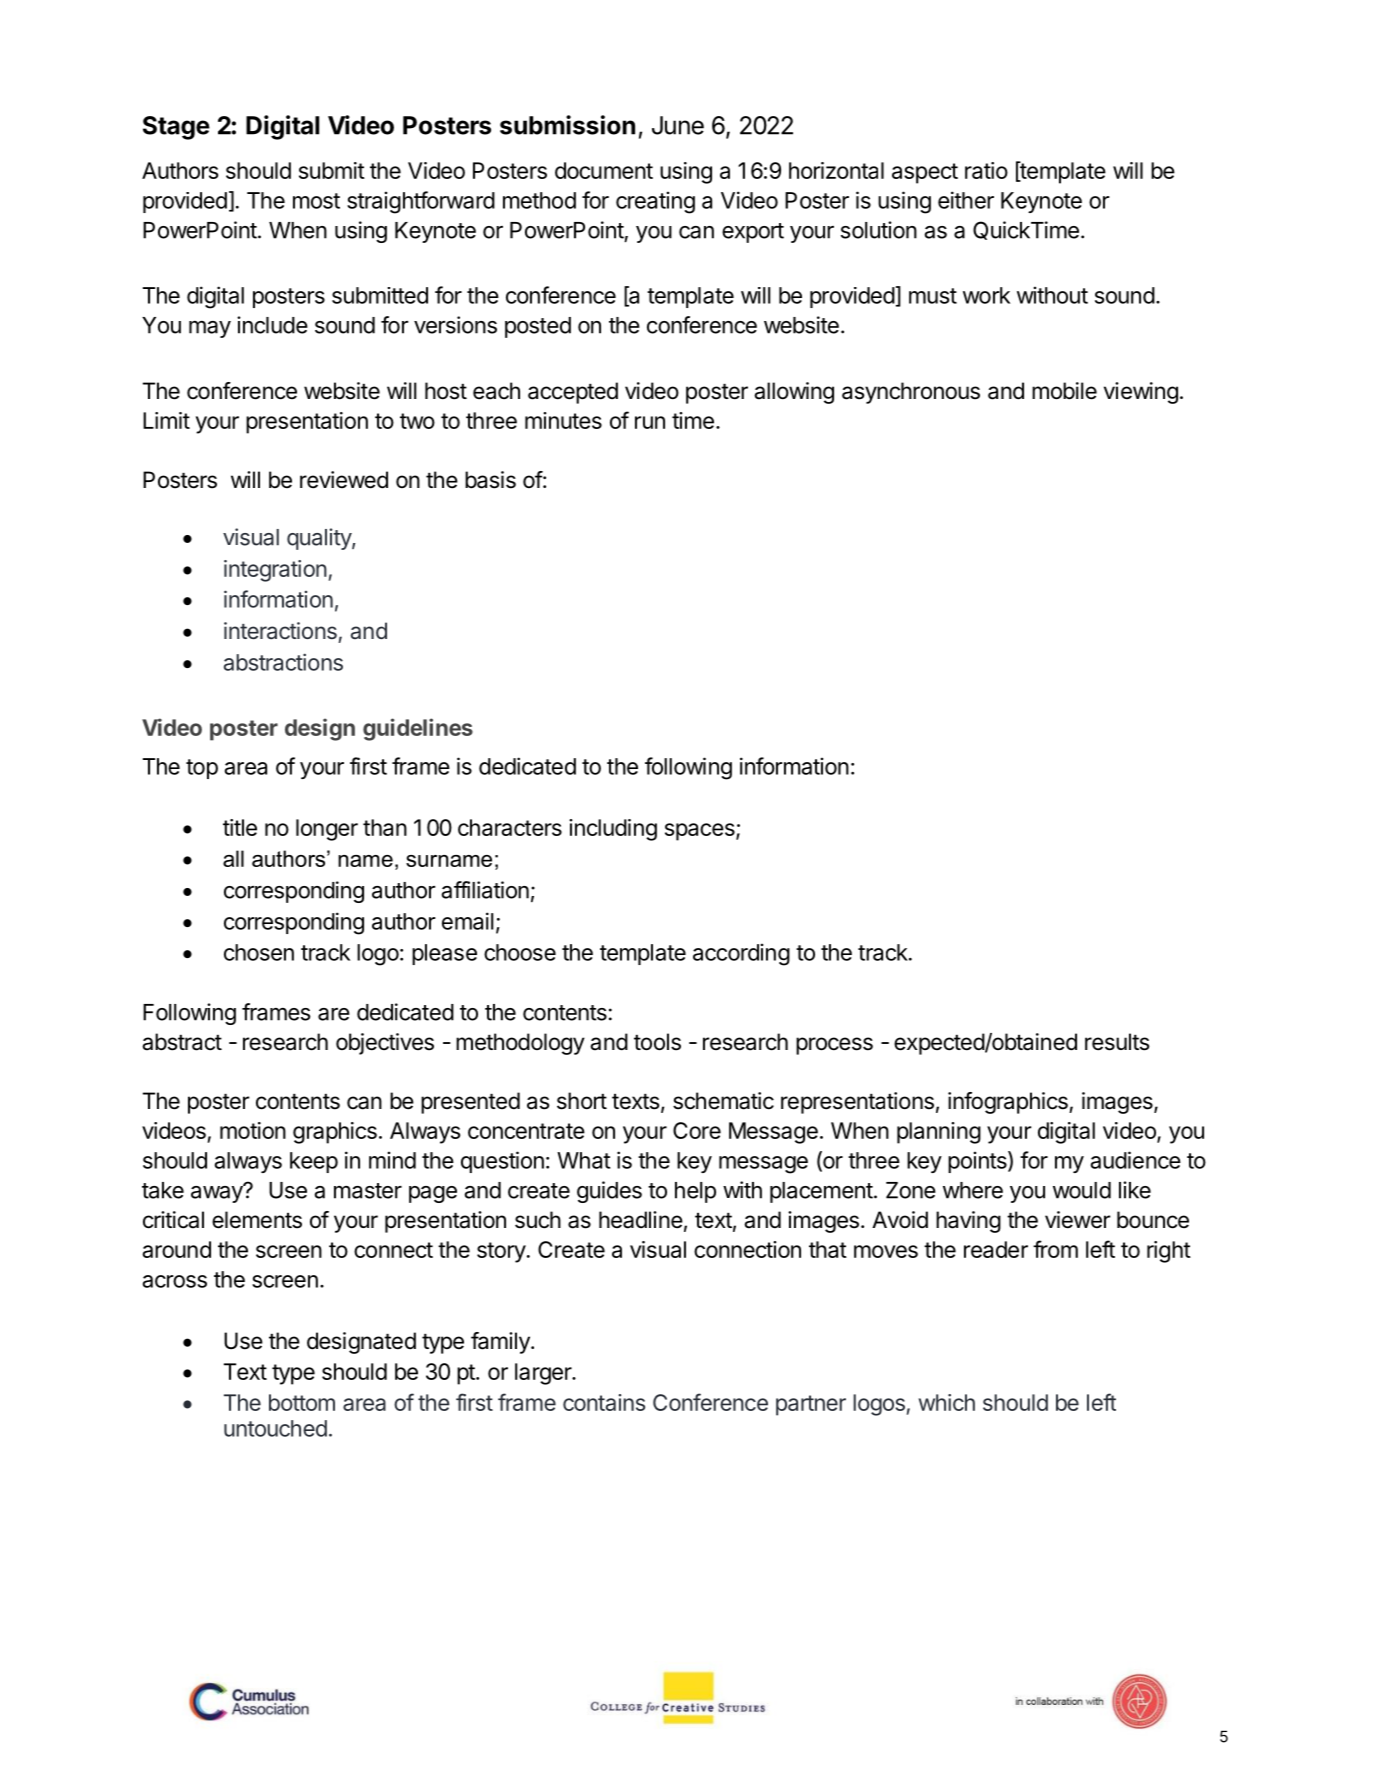  Describe the element at coordinates (302, 1402) in the screenshot. I see `bottom` at that location.
